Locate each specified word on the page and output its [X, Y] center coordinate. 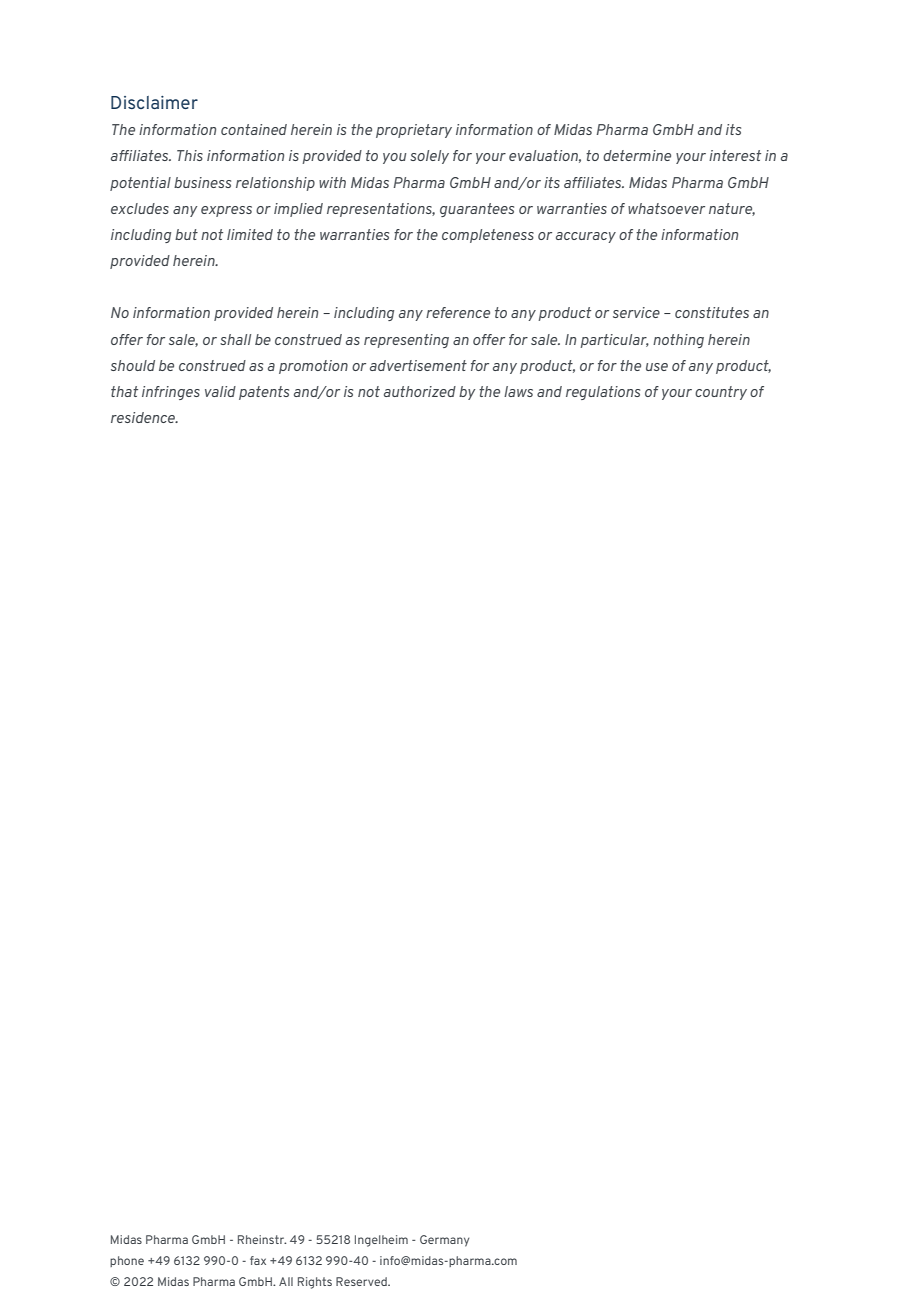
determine [637, 155]
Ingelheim [381, 1241]
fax [258, 1260]
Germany [444, 1241]
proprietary [414, 131]
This [190, 155]
